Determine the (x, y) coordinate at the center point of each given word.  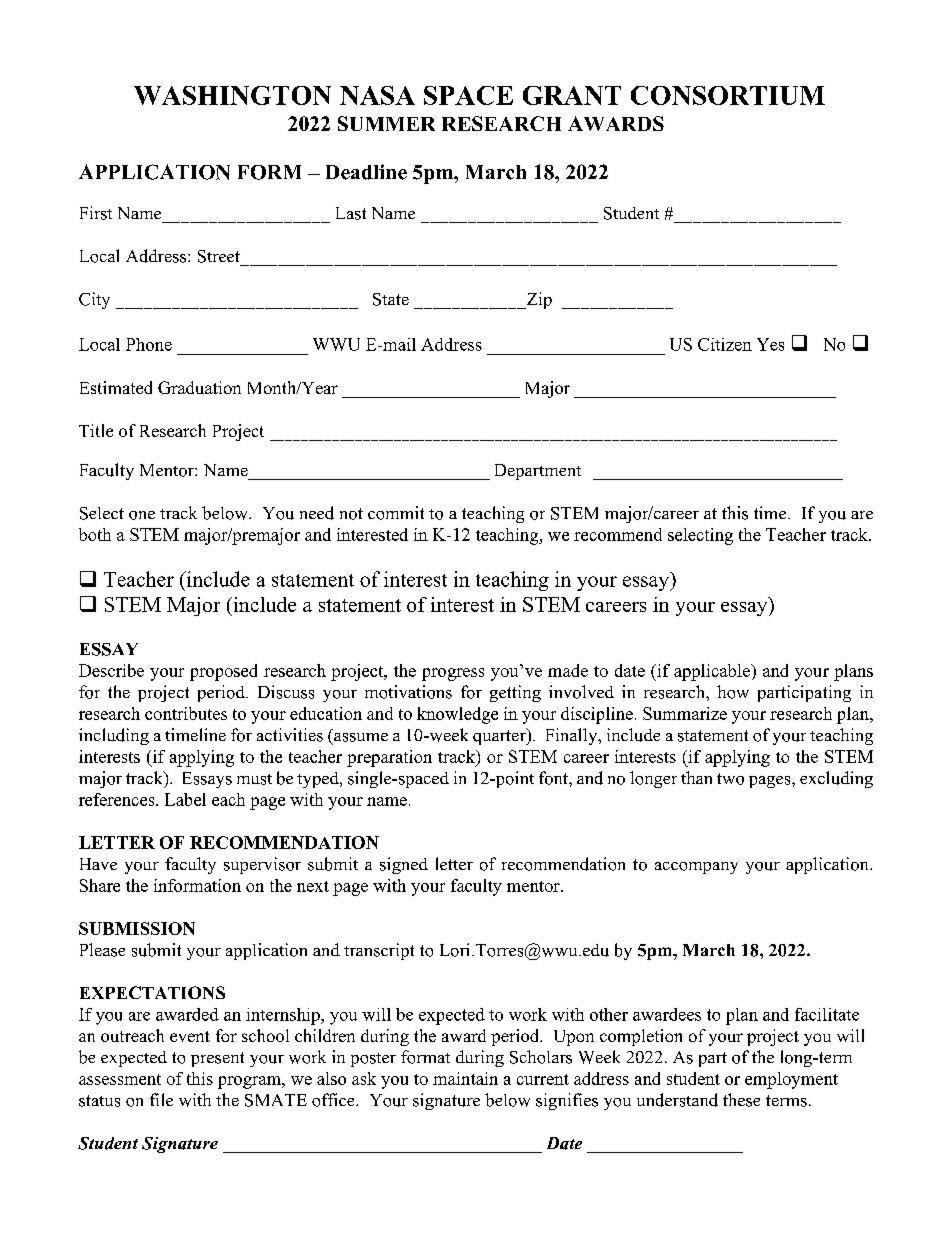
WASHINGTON (232, 95)
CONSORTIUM (728, 95)
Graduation (199, 387)
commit (396, 513)
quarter (500, 736)
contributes (186, 713)
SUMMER (386, 123)
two (730, 779)
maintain (465, 1078)
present (217, 1059)
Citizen (725, 344)
